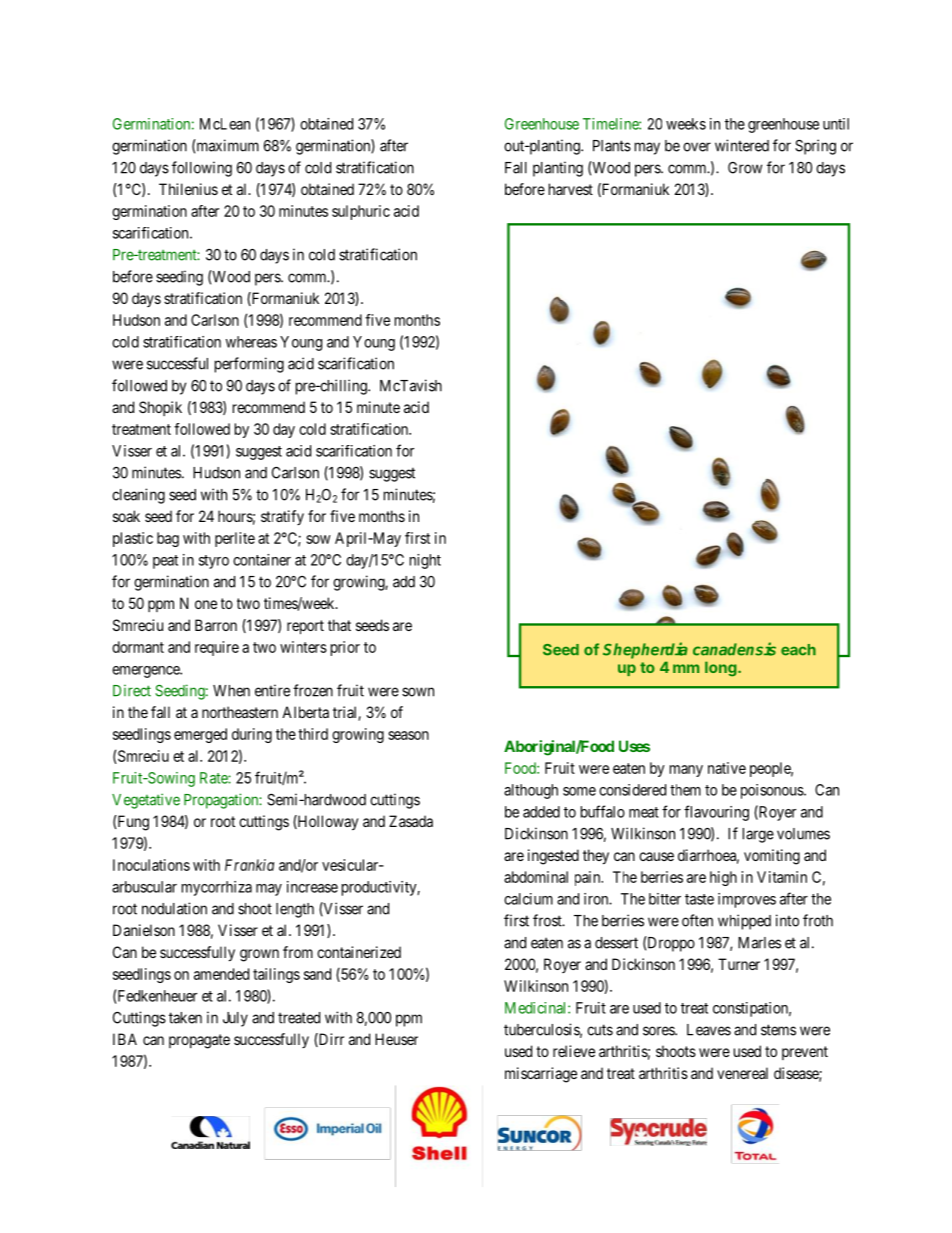  What do you see at coordinates (727, 768) in the document?
I see `native` at bounding box center [727, 768].
